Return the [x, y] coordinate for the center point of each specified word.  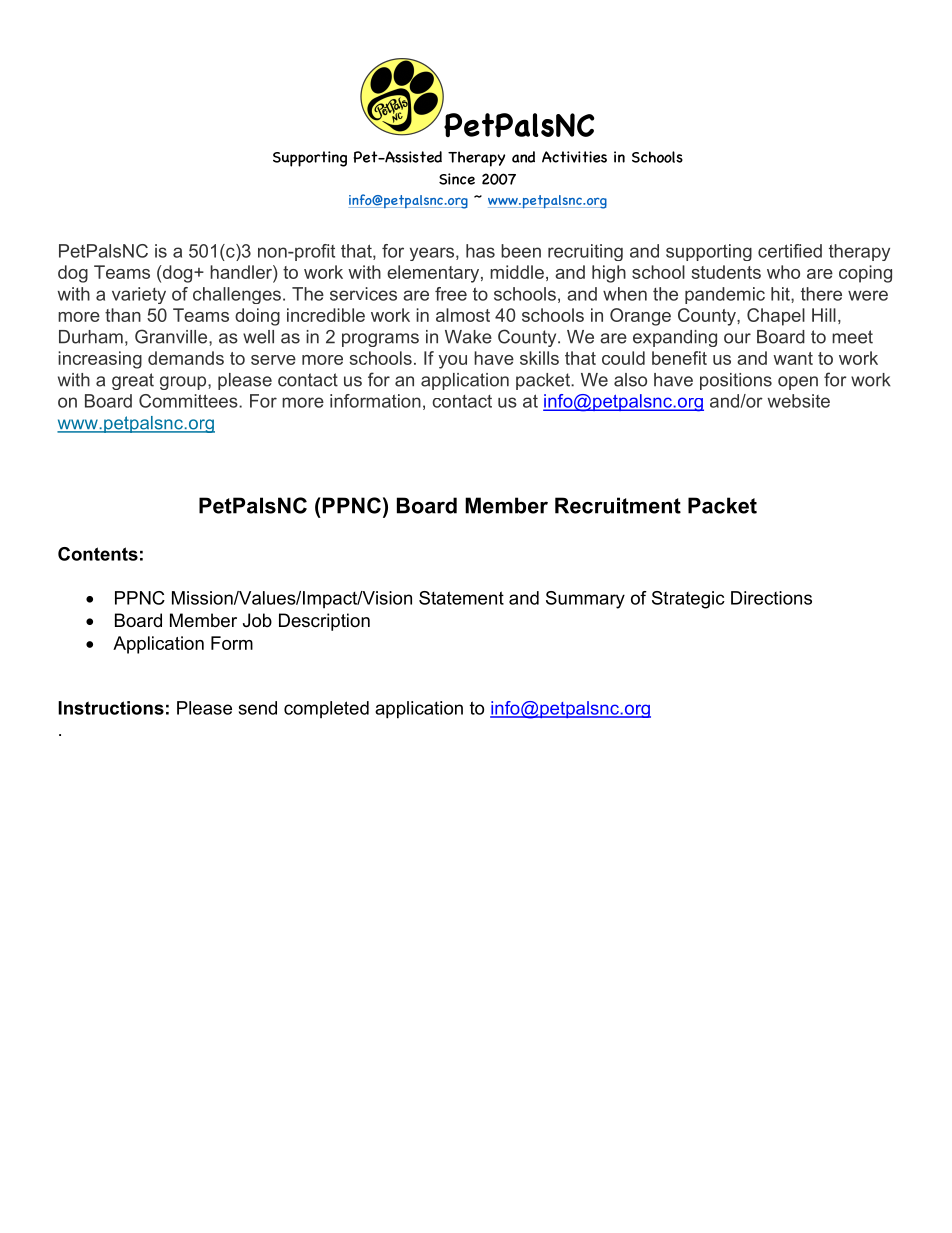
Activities [574, 157]
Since [457, 179]
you [452, 362]
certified [790, 251]
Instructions [111, 708]
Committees [189, 401]
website [799, 401]
